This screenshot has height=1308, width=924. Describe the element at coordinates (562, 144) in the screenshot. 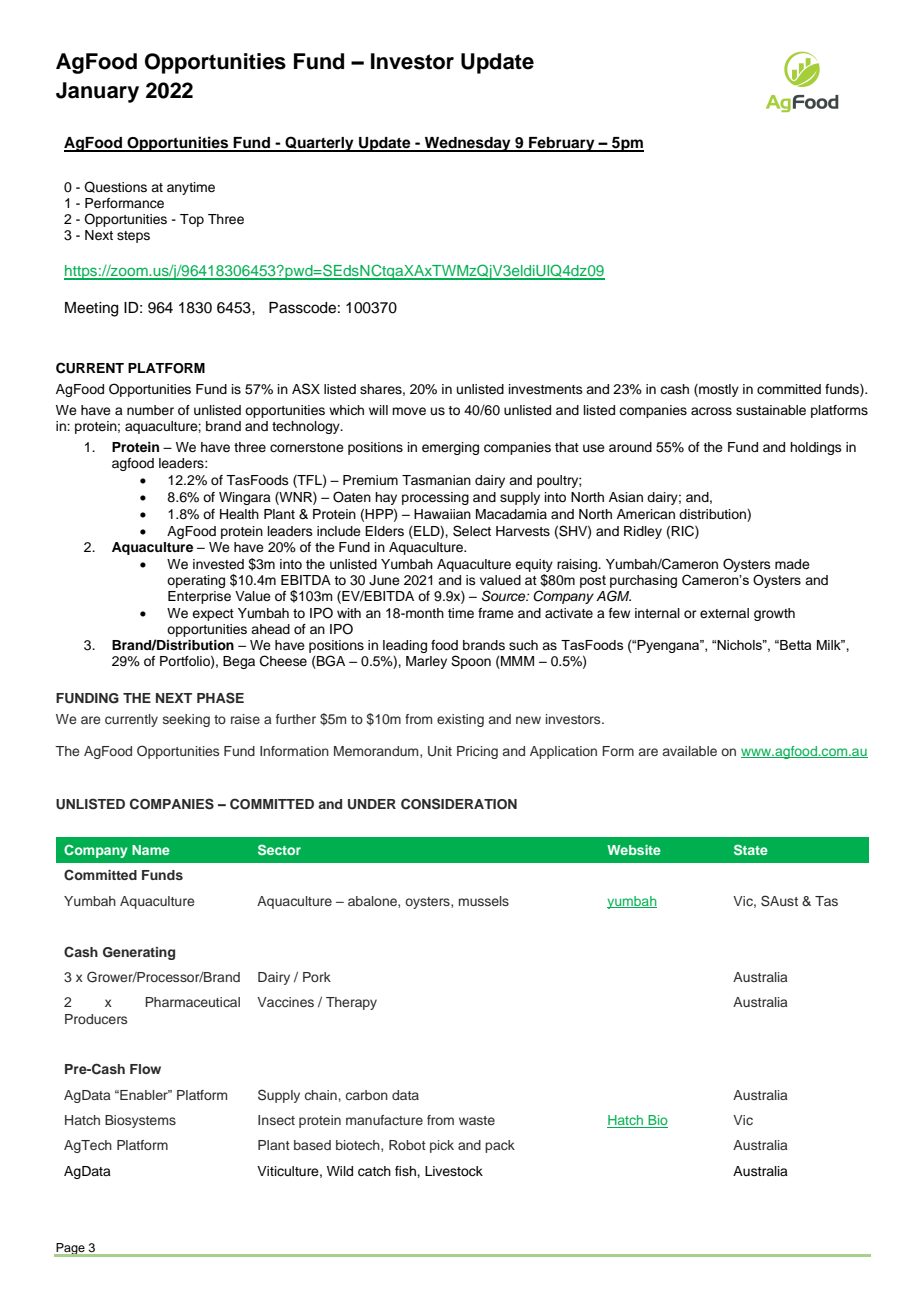

I see `February` at that location.
